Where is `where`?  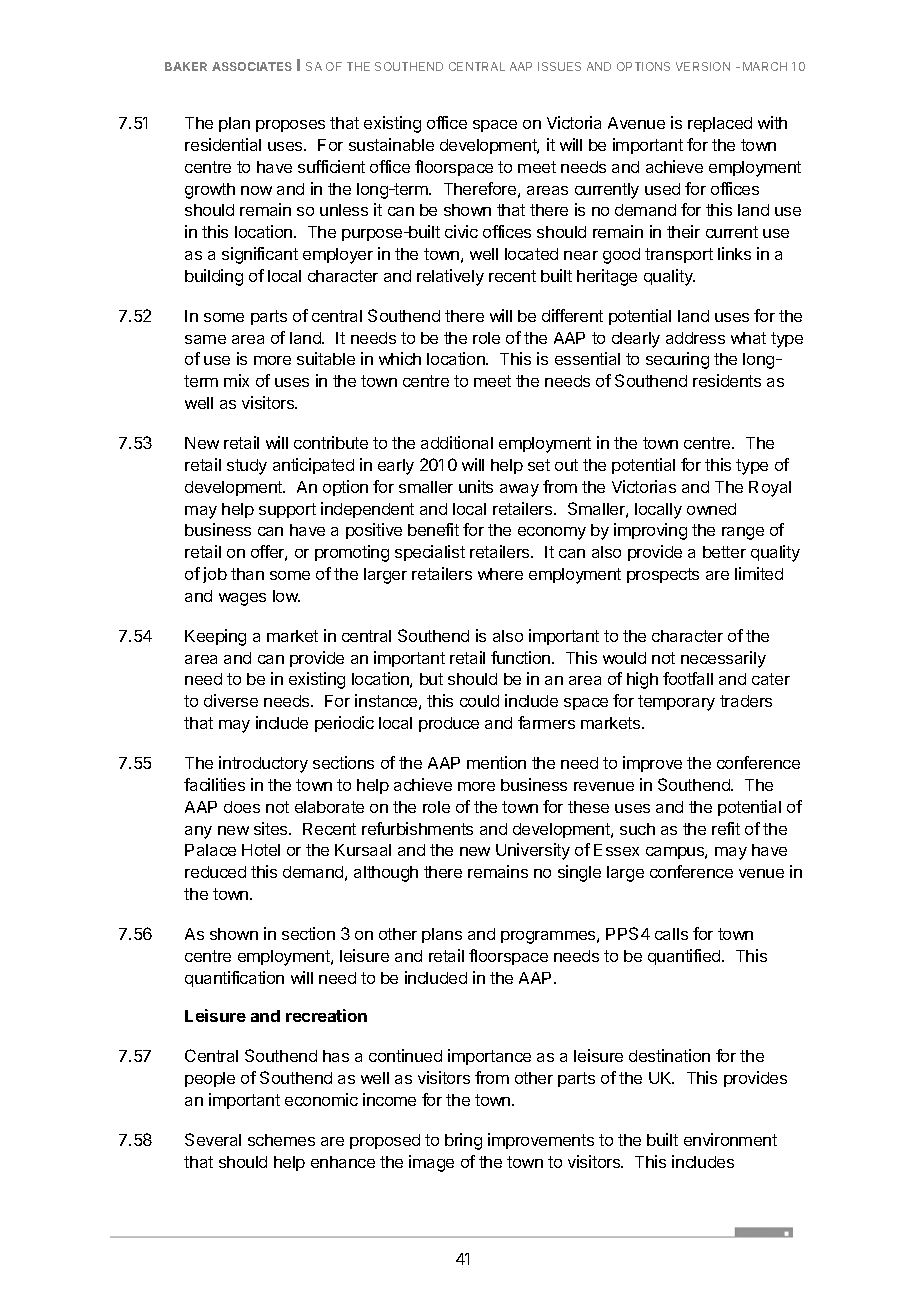
where is located at coordinates (500, 574).
